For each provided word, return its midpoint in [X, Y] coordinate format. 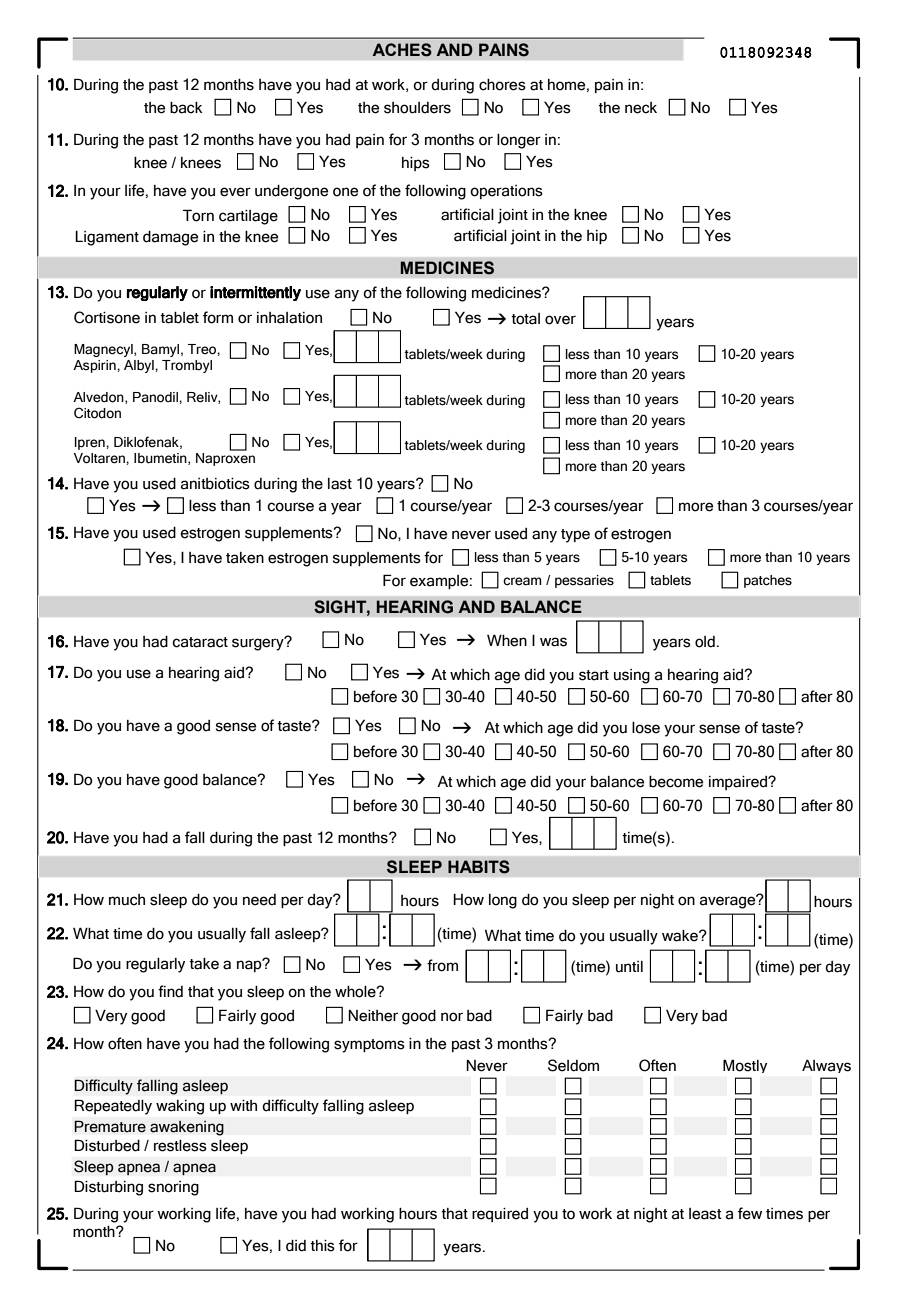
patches [768, 581]
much [127, 900]
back [186, 108]
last [340, 484]
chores [502, 85]
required [500, 1215]
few [750, 1213]
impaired [739, 783]
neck [641, 108]
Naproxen [225, 458]
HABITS [479, 867]
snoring [173, 1188]
